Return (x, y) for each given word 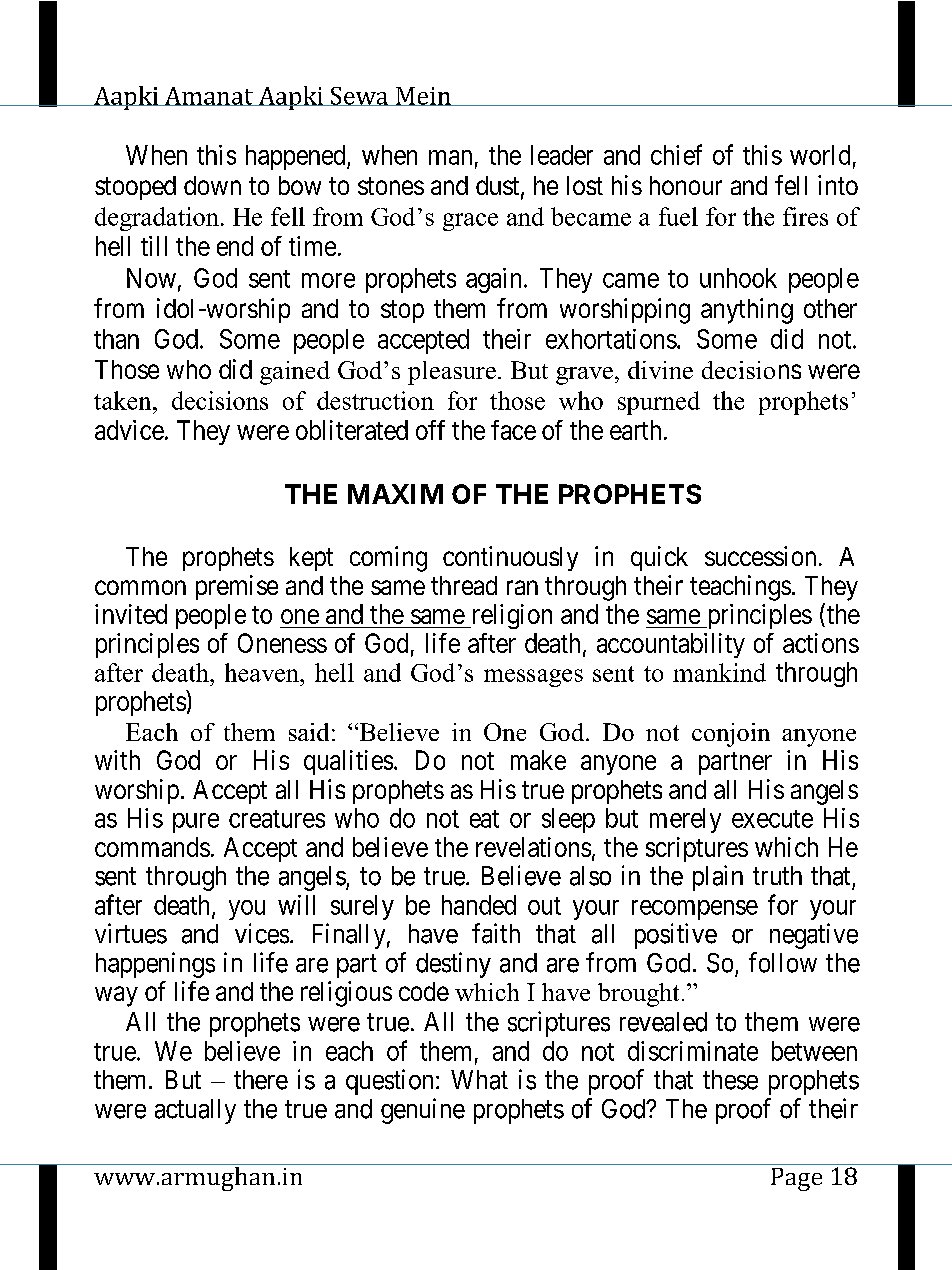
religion (510, 616)
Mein (423, 96)
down (212, 185)
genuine (423, 1111)
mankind (719, 672)
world (820, 155)
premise (237, 587)
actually (195, 1111)
